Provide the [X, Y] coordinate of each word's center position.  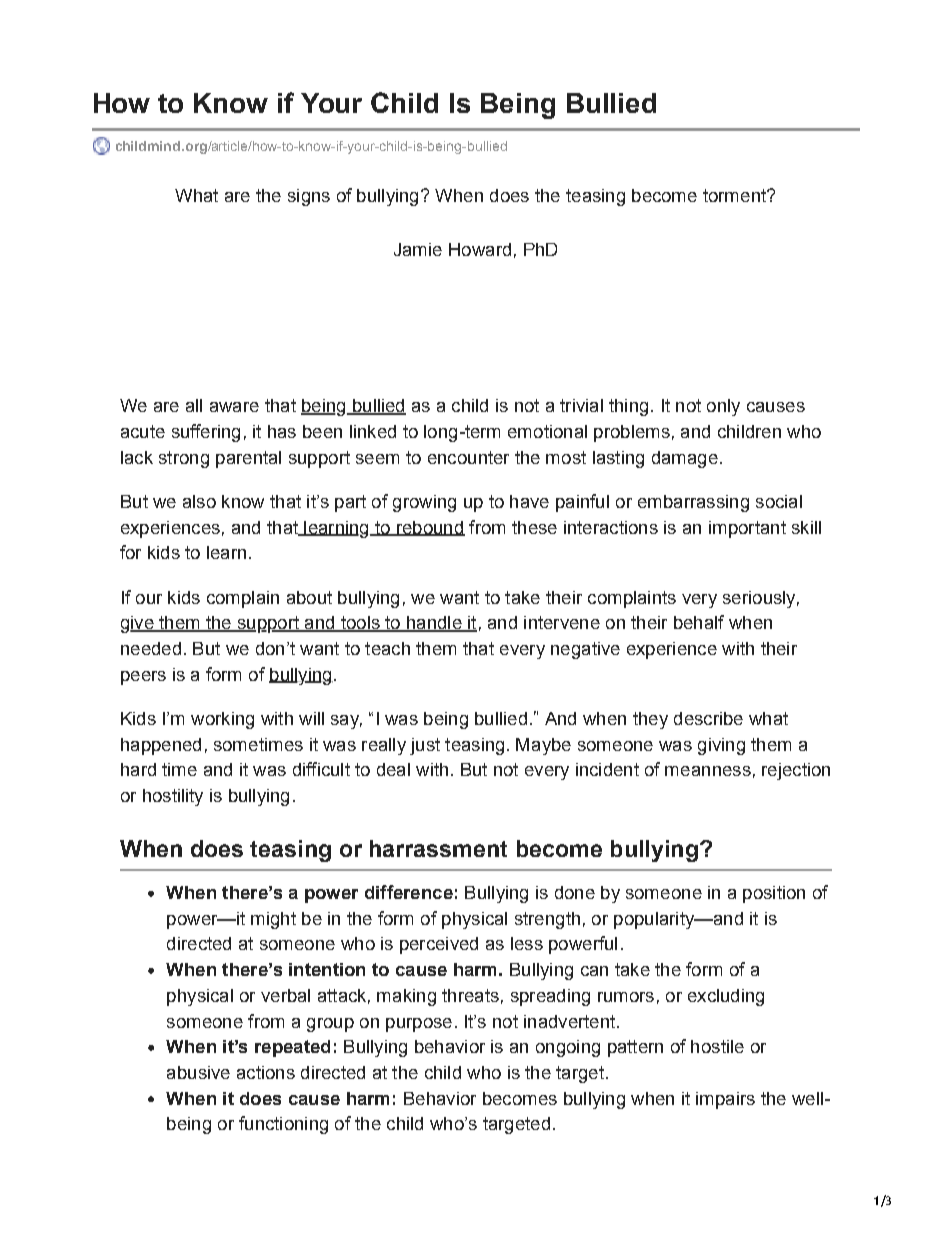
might [273, 920]
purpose [419, 1025]
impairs [725, 1100]
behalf [699, 622]
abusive [198, 1072]
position [774, 894]
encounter [468, 457]
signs [309, 197]
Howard [480, 249]
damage [685, 459]
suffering [206, 433]
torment [735, 195]
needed [151, 648]
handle [434, 624]
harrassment [438, 848]
